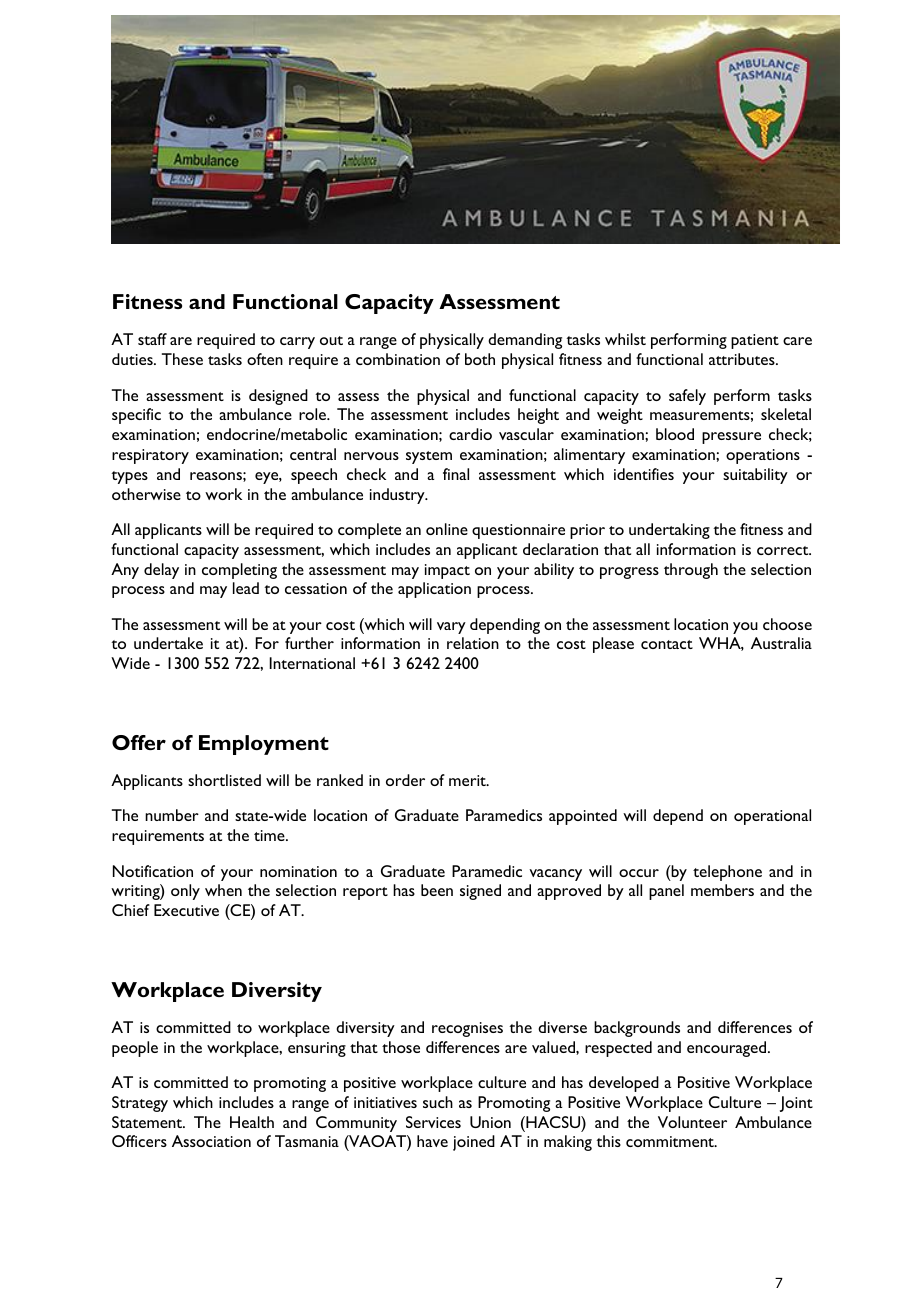 The height and width of the screenshot is (1307, 924). What do you see at coordinates (468, 780) in the screenshot?
I see `merit` at bounding box center [468, 780].
